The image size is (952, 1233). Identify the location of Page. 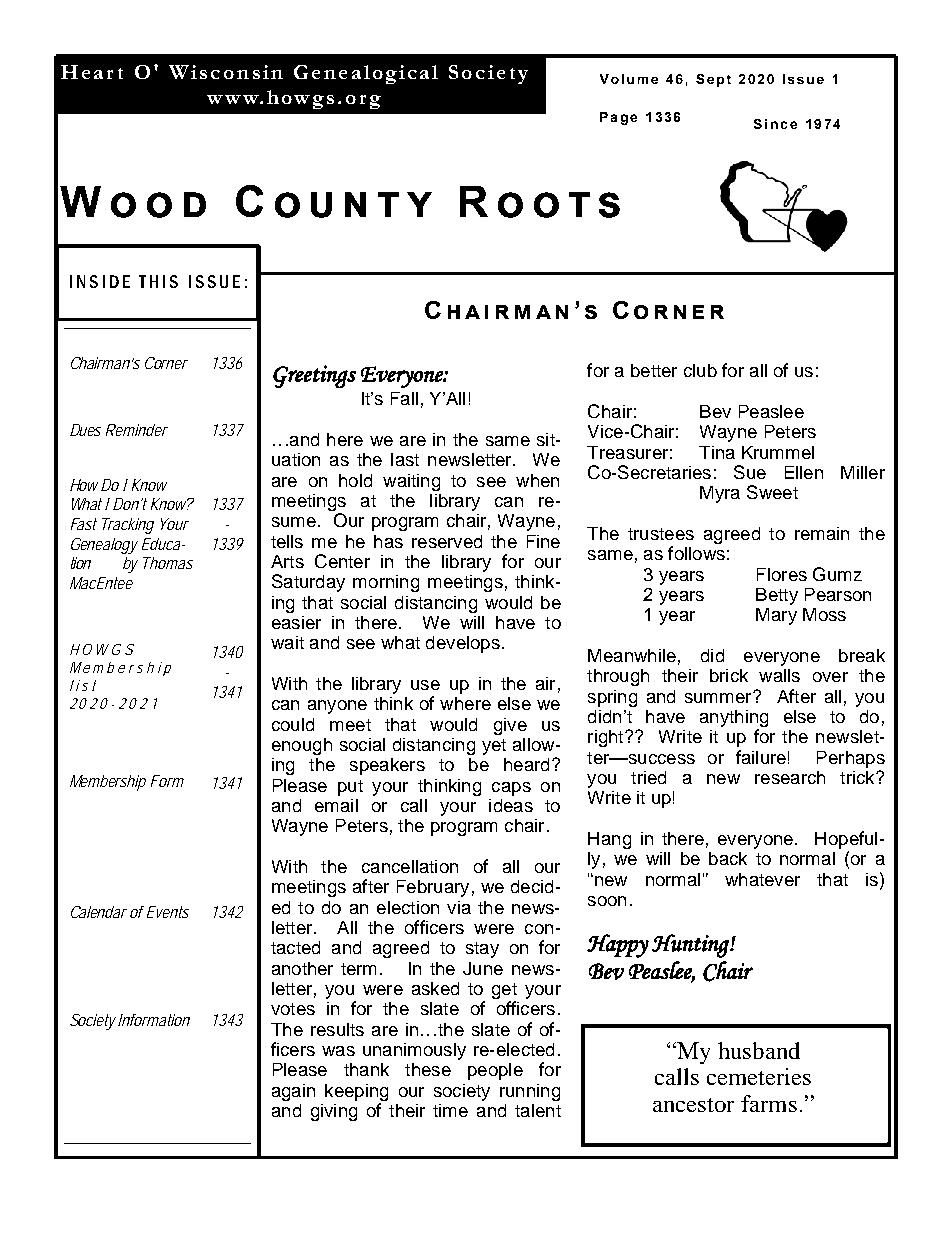
(618, 118).
